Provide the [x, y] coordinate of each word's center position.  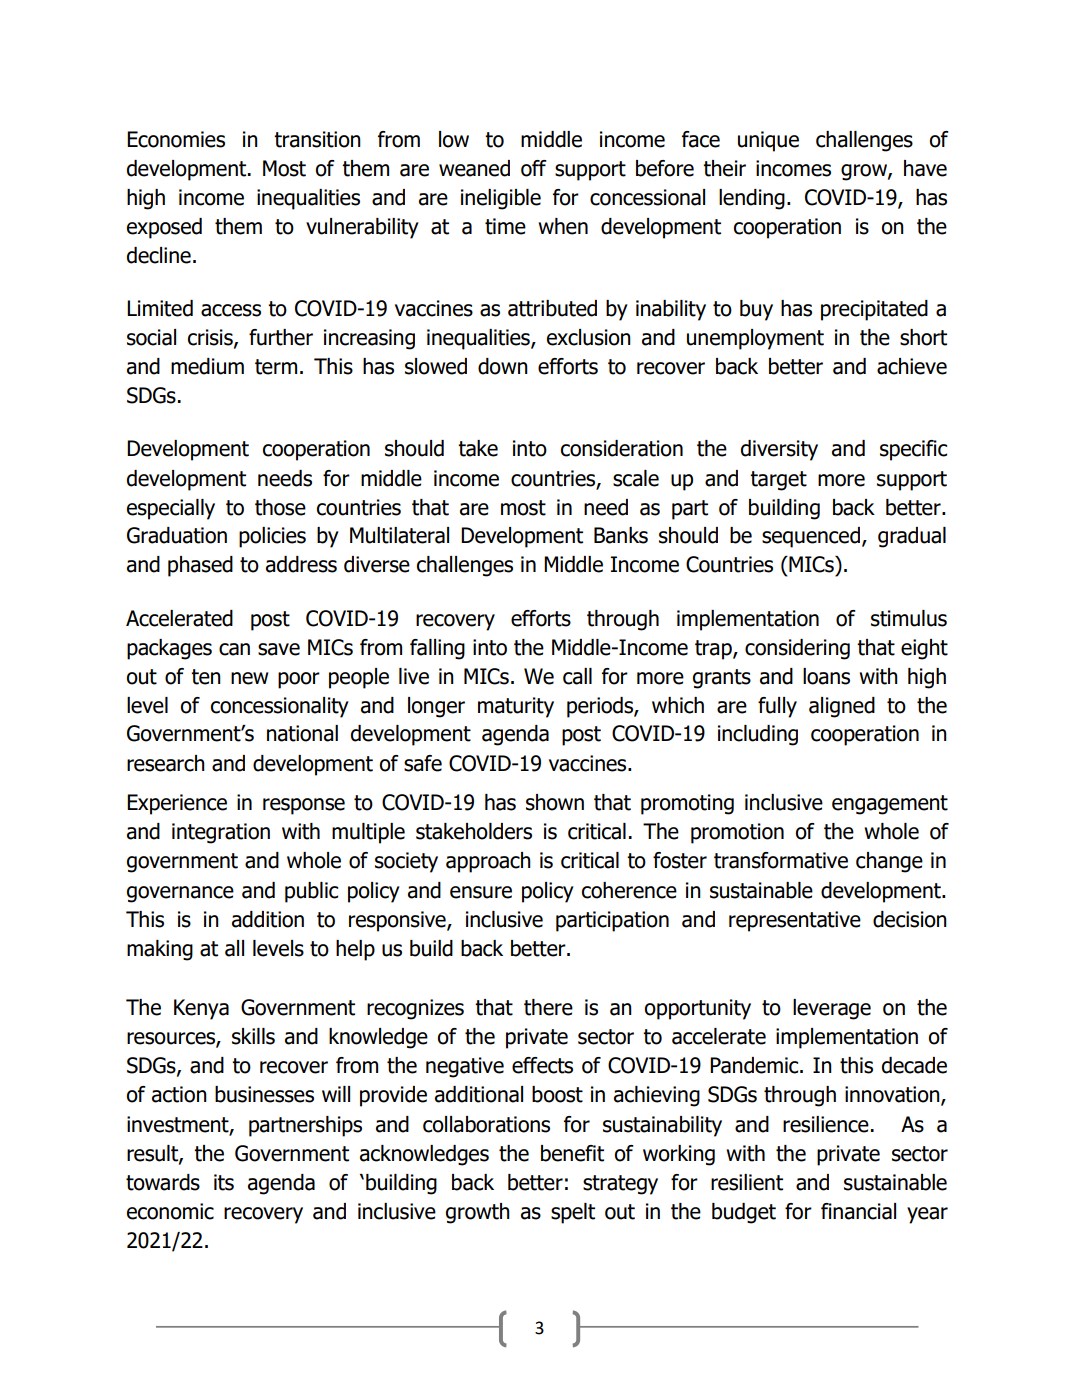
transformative [781, 860]
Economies [176, 139]
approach [488, 862]
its [224, 1182]
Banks [621, 535]
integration [221, 833]
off [534, 168]
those [280, 507]
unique [768, 141]
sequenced [811, 537]
